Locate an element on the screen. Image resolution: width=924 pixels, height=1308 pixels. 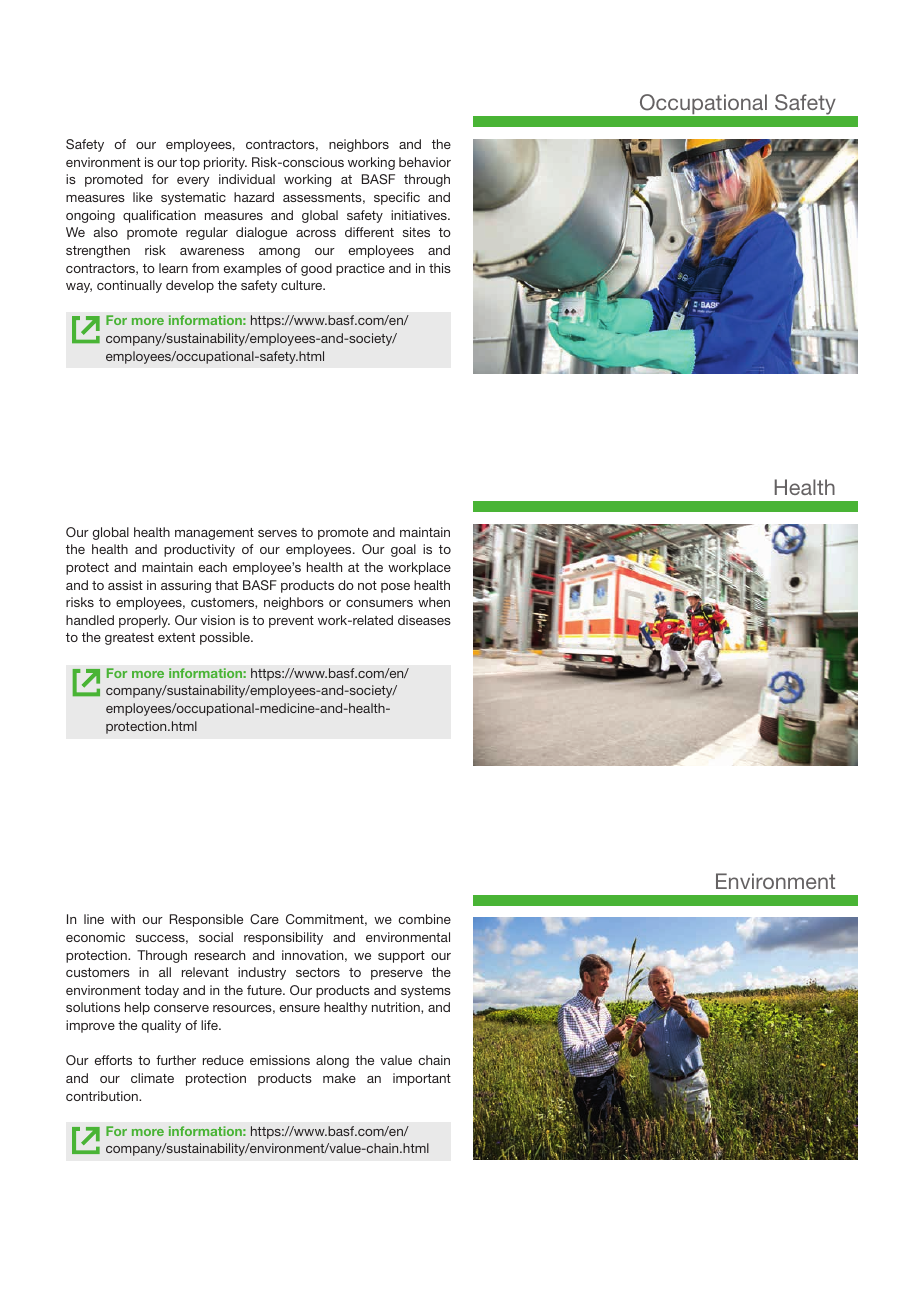
like is located at coordinates (143, 197).
